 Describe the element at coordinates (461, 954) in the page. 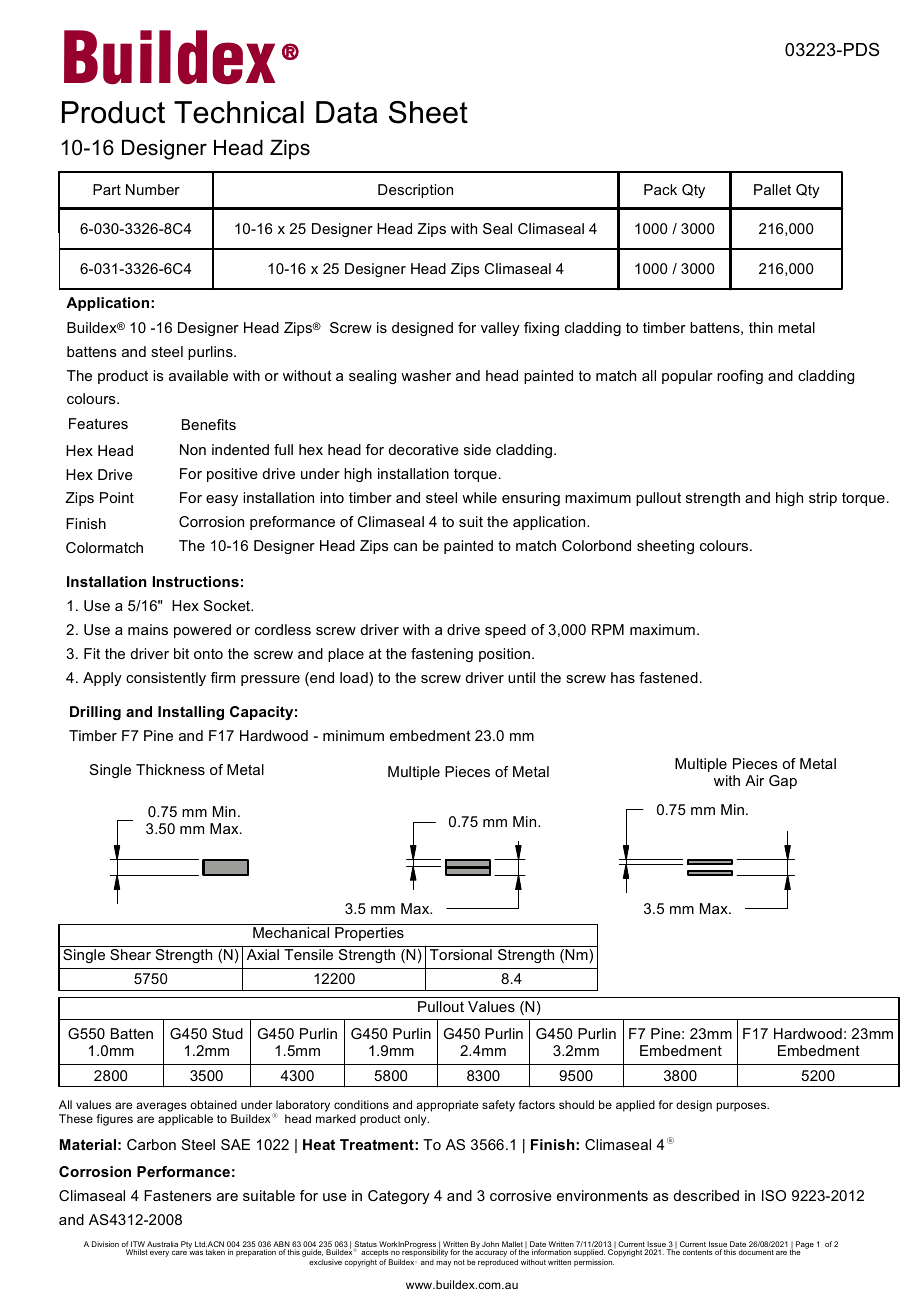

I see `Torsional` at that location.
